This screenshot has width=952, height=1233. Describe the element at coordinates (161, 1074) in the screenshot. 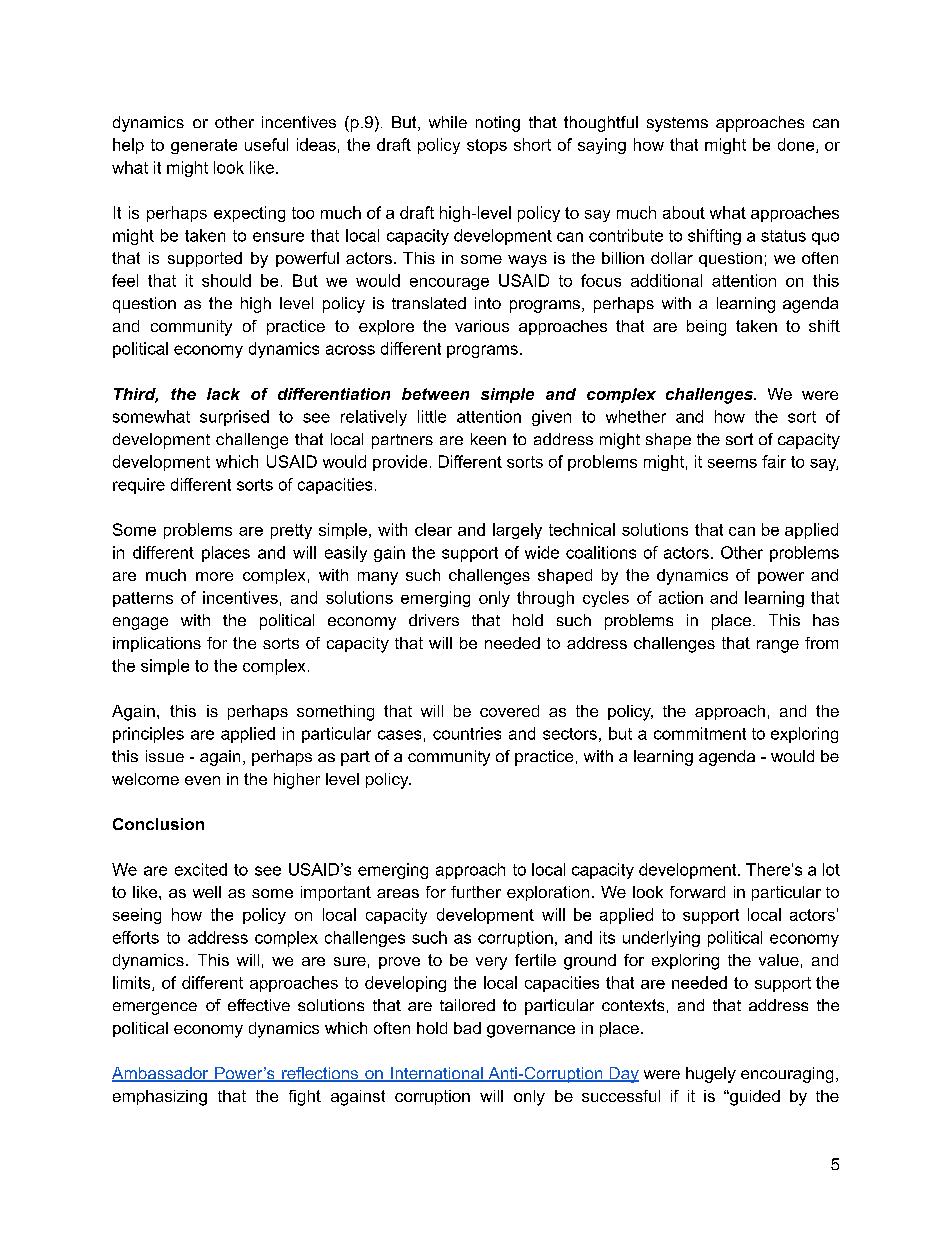

I see `Ambassador` at that location.
